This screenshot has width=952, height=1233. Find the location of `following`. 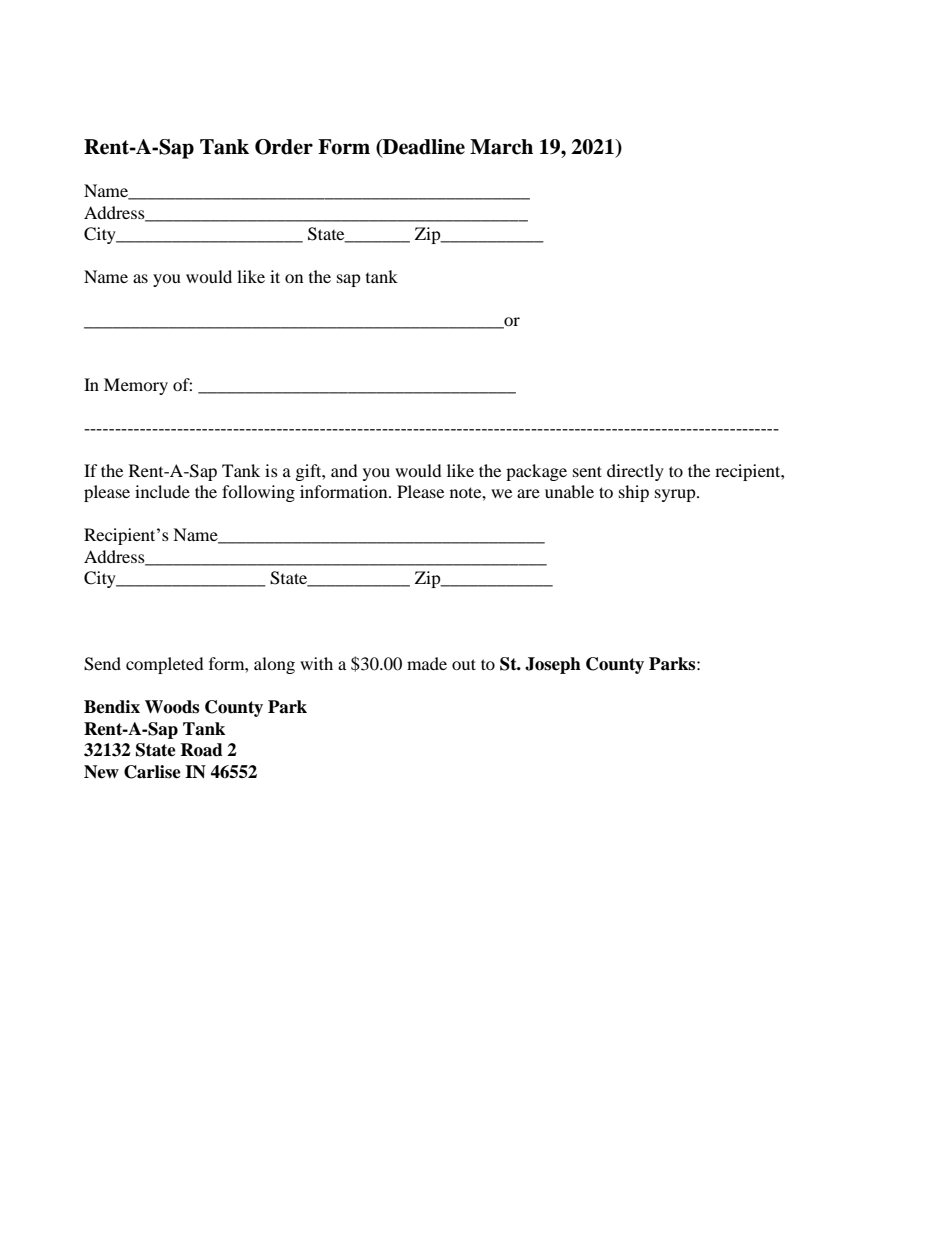

following is located at coordinates (258, 493).
